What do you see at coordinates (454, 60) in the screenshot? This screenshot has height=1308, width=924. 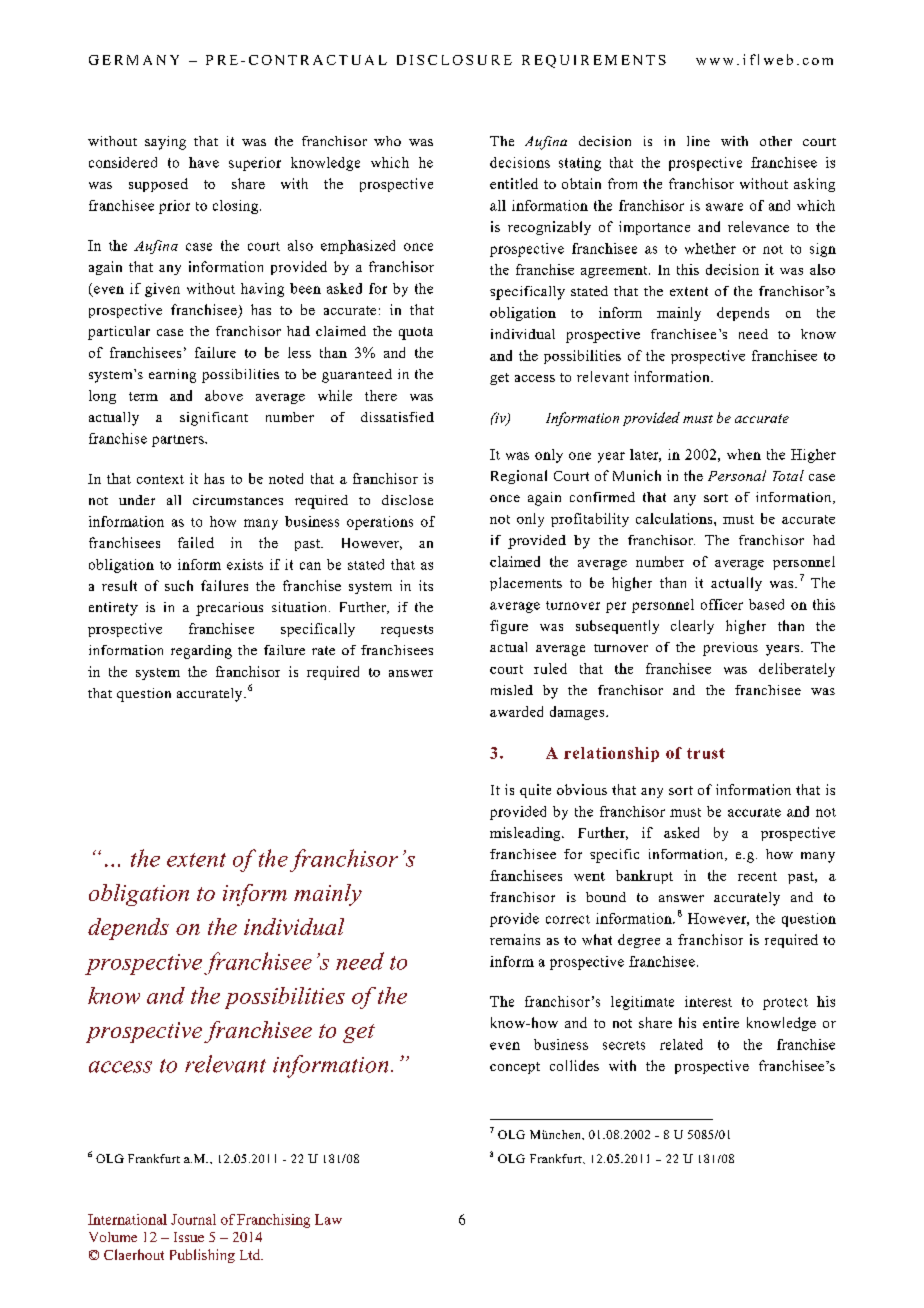 I see `DISCLOSURE` at bounding box center [454, 60].
